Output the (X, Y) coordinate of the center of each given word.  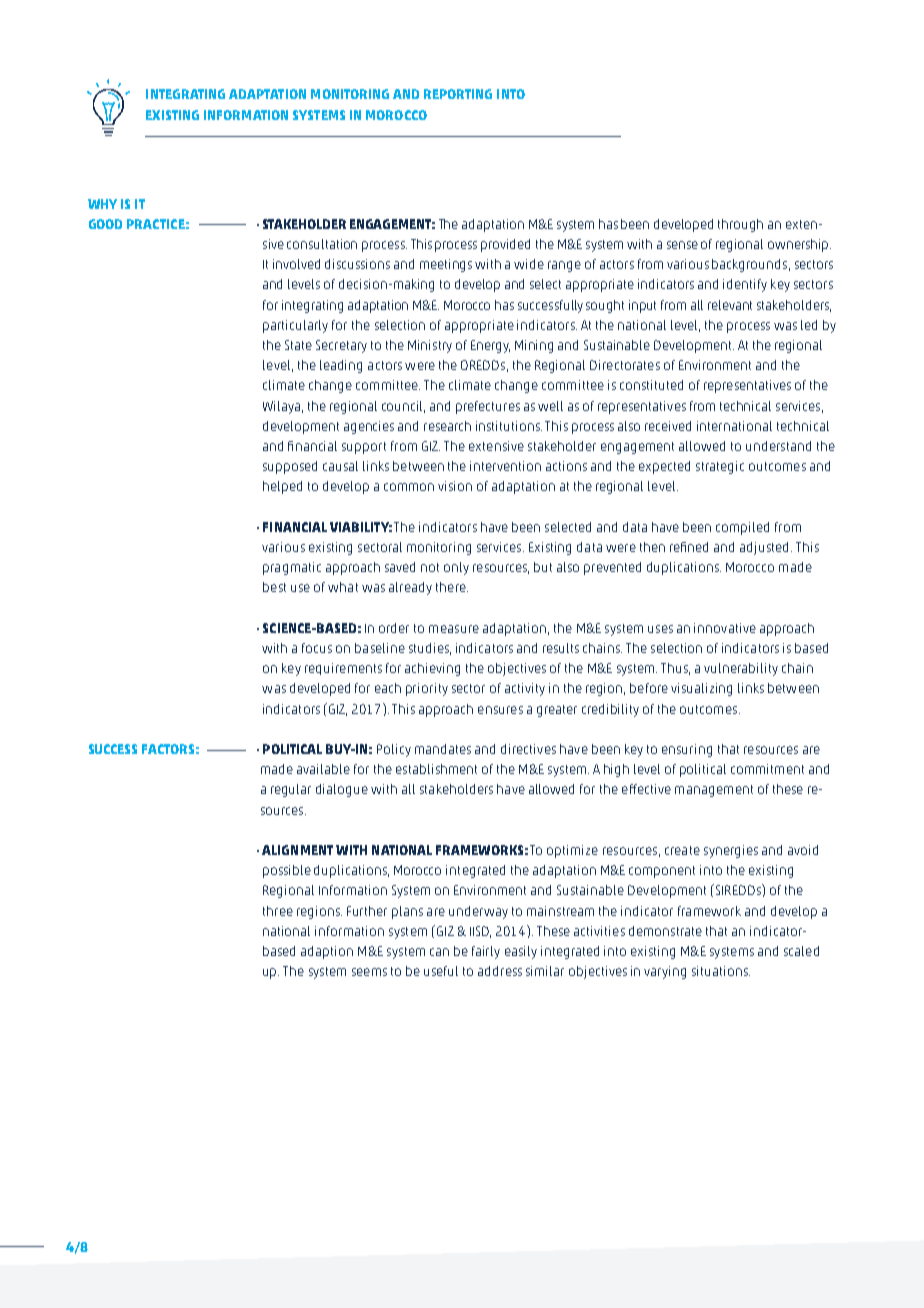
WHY (102, 204)
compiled (742, 528)
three (278, 911)
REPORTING (458, 94)
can (439, 952)
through (740, 225)
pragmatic (292, 568)
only (456, 568)
